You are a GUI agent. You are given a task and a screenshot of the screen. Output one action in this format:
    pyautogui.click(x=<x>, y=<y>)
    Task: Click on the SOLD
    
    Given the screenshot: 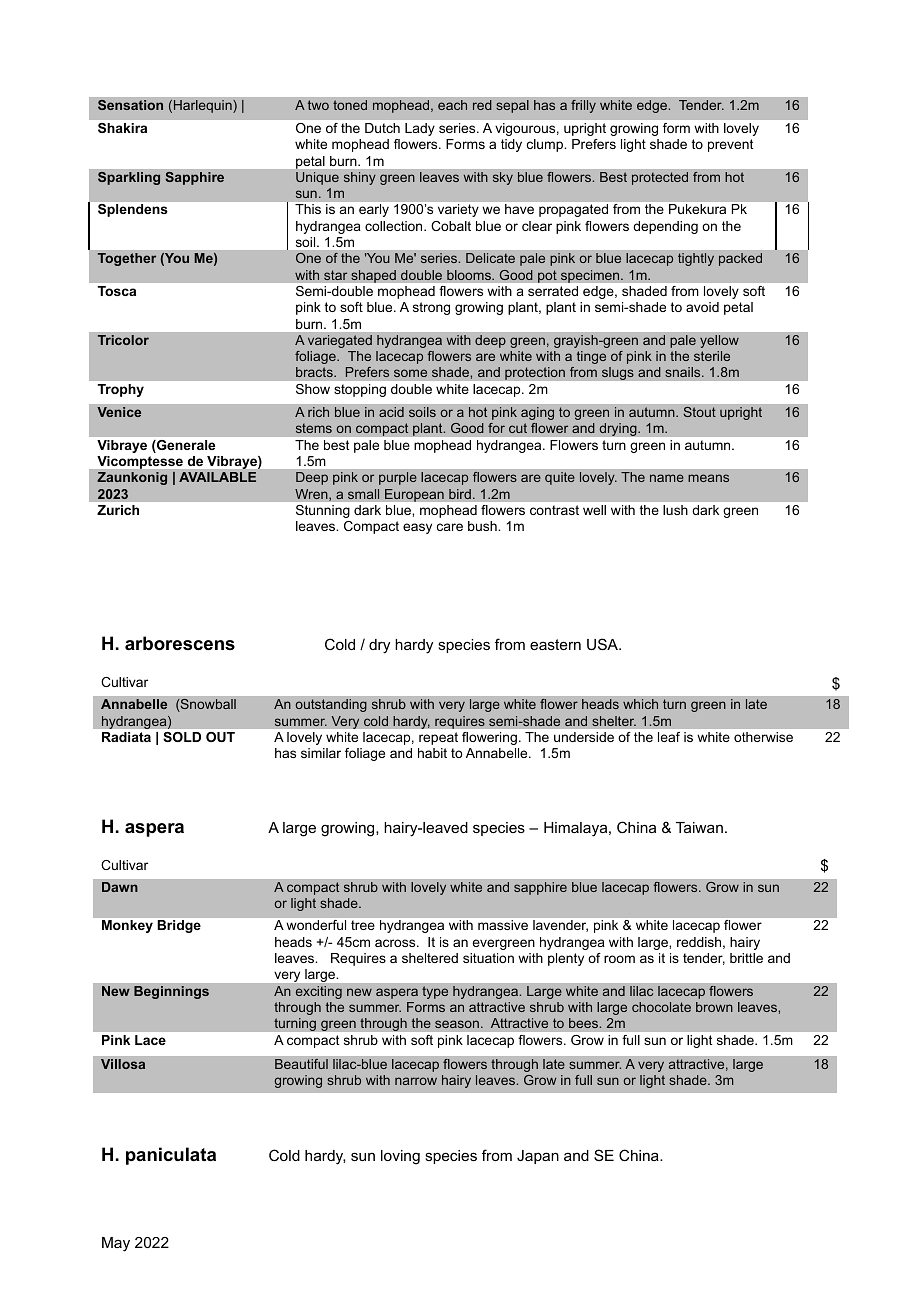 What is the action you would take?
    pyautogui.click(x=182, y=737)
